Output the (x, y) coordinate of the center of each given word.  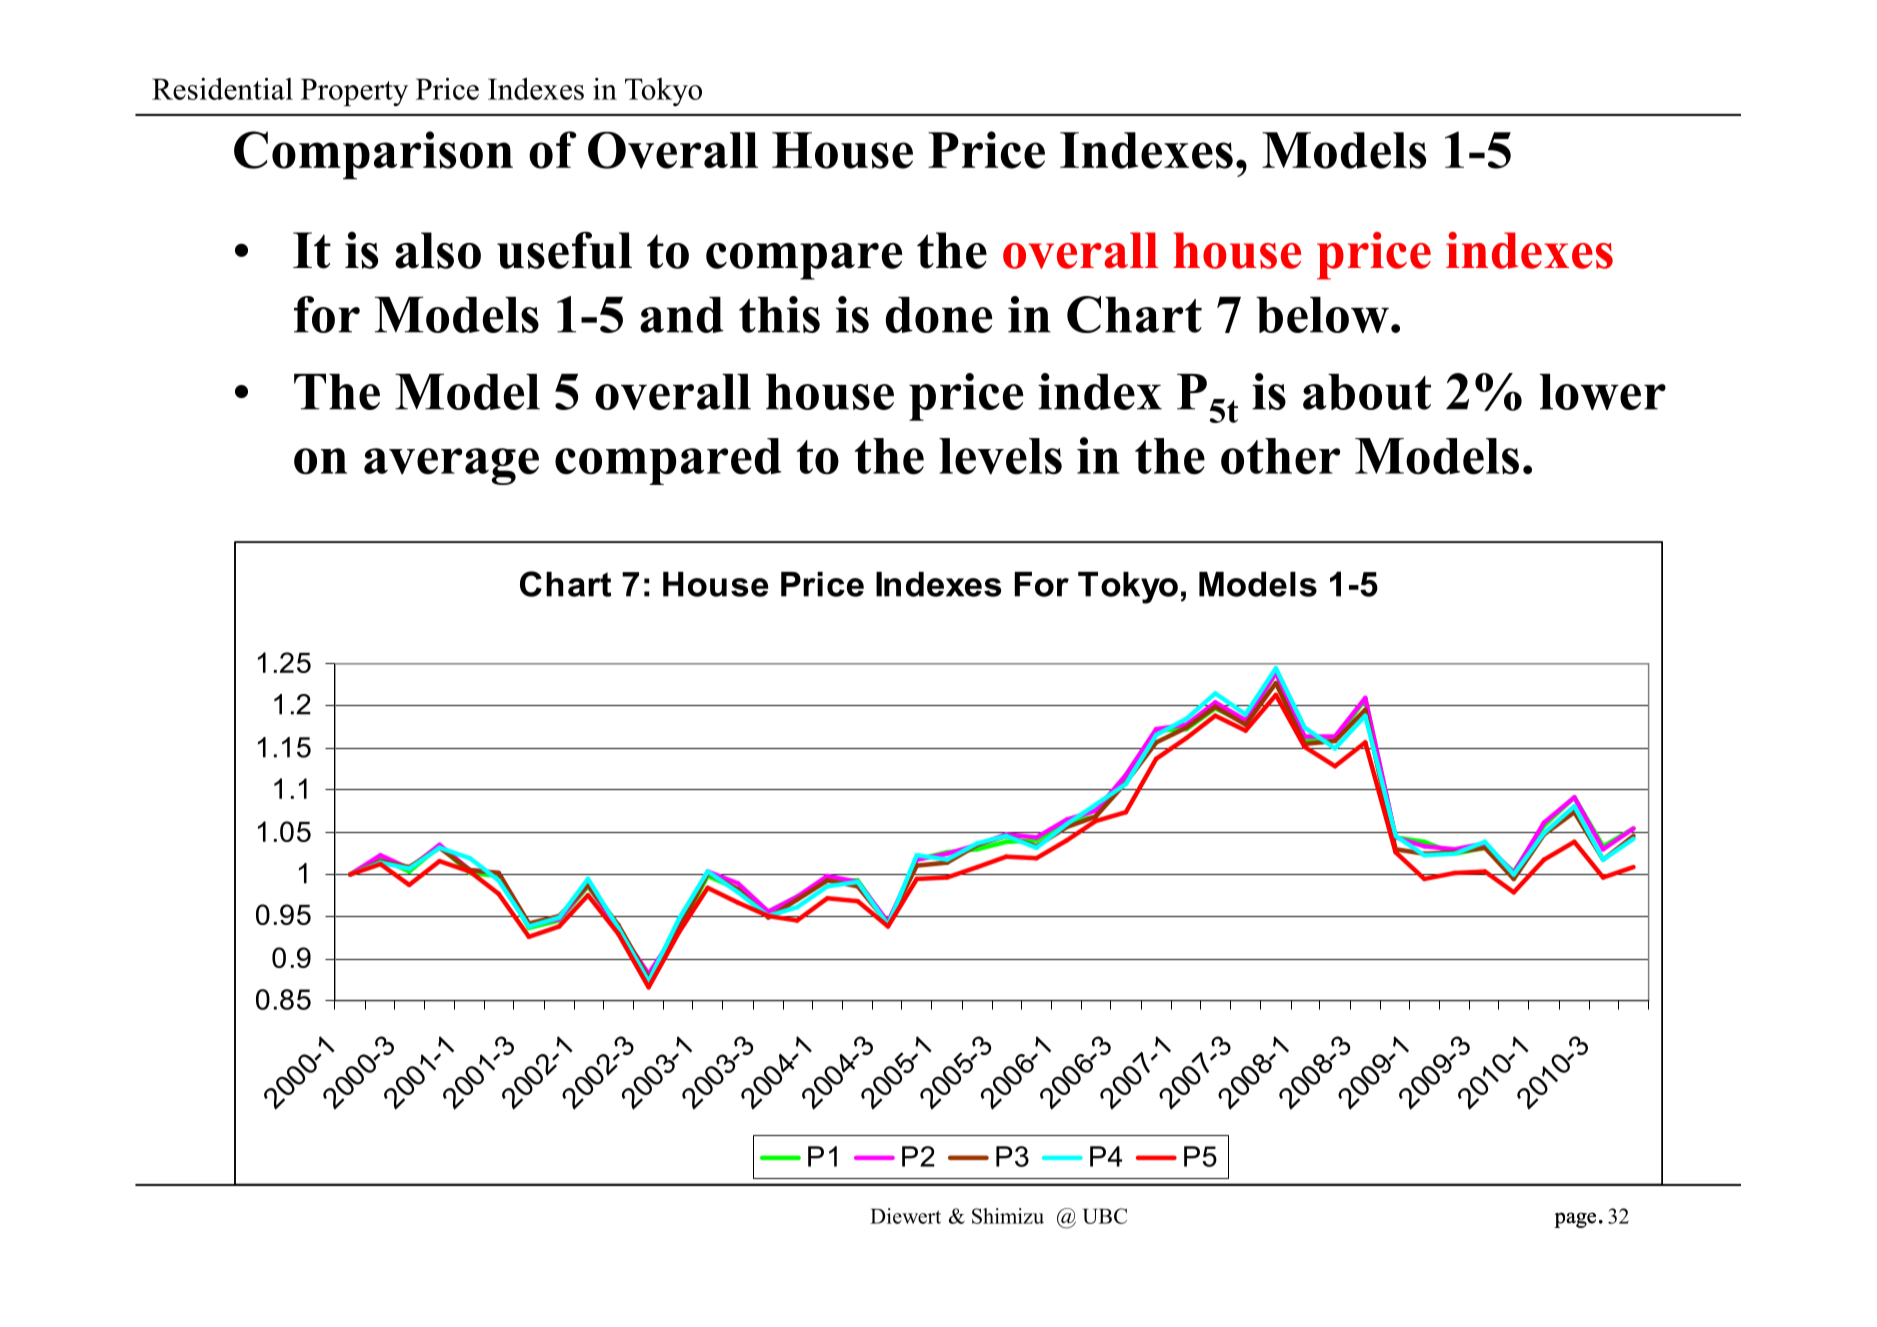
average (451, 466)
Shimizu (1008, 1216)
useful (564, 250)
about (1367, 392)
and (682, 315)
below (1322, 315)
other (1280, 456)
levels (1000, 456)
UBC (1105, 1216)
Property (354, 92)
